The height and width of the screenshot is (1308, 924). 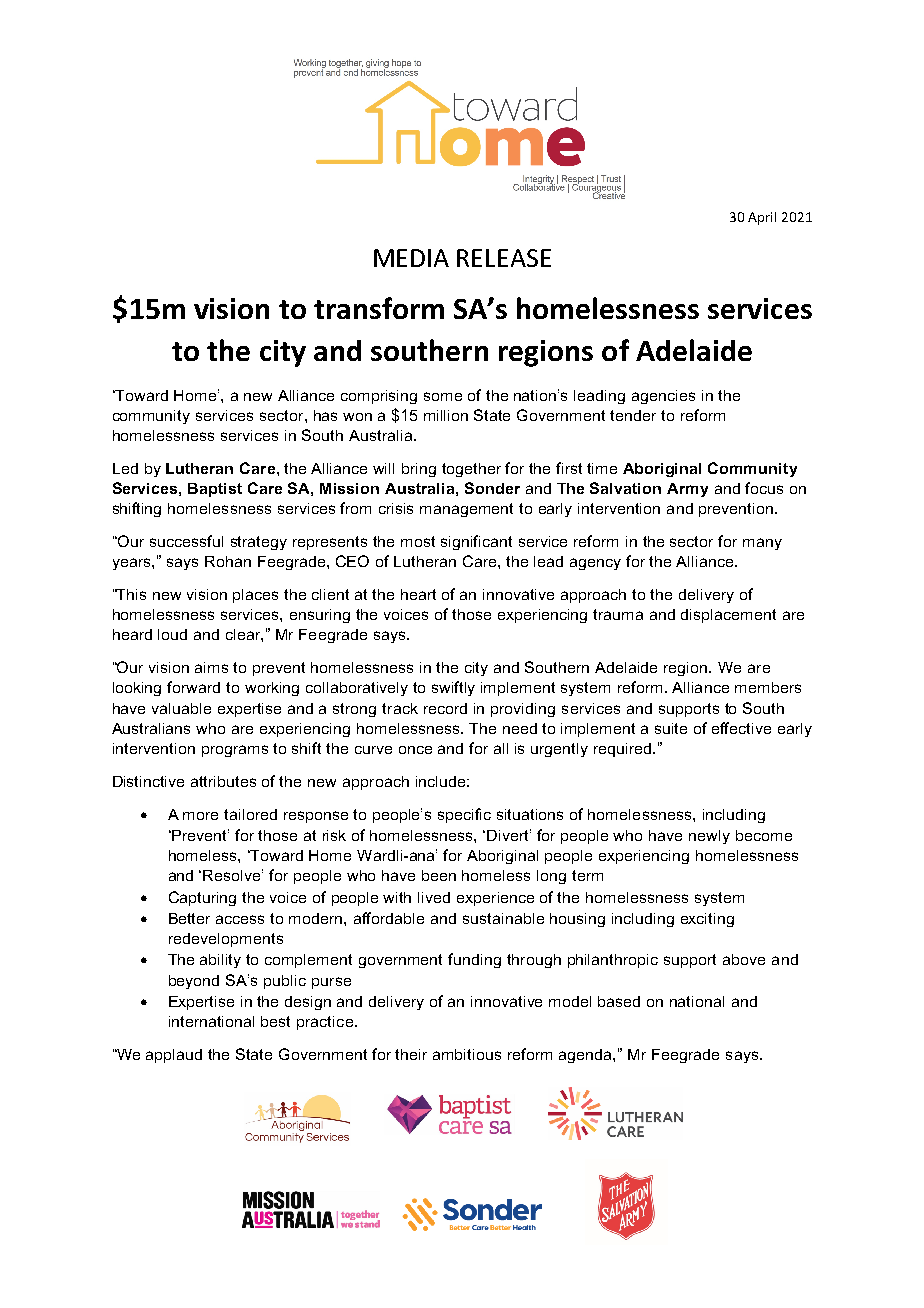 What do you see at coordinates (467, 1054) in the screenshot?
I see `ambitious` at bounding box center [467, 1054].
